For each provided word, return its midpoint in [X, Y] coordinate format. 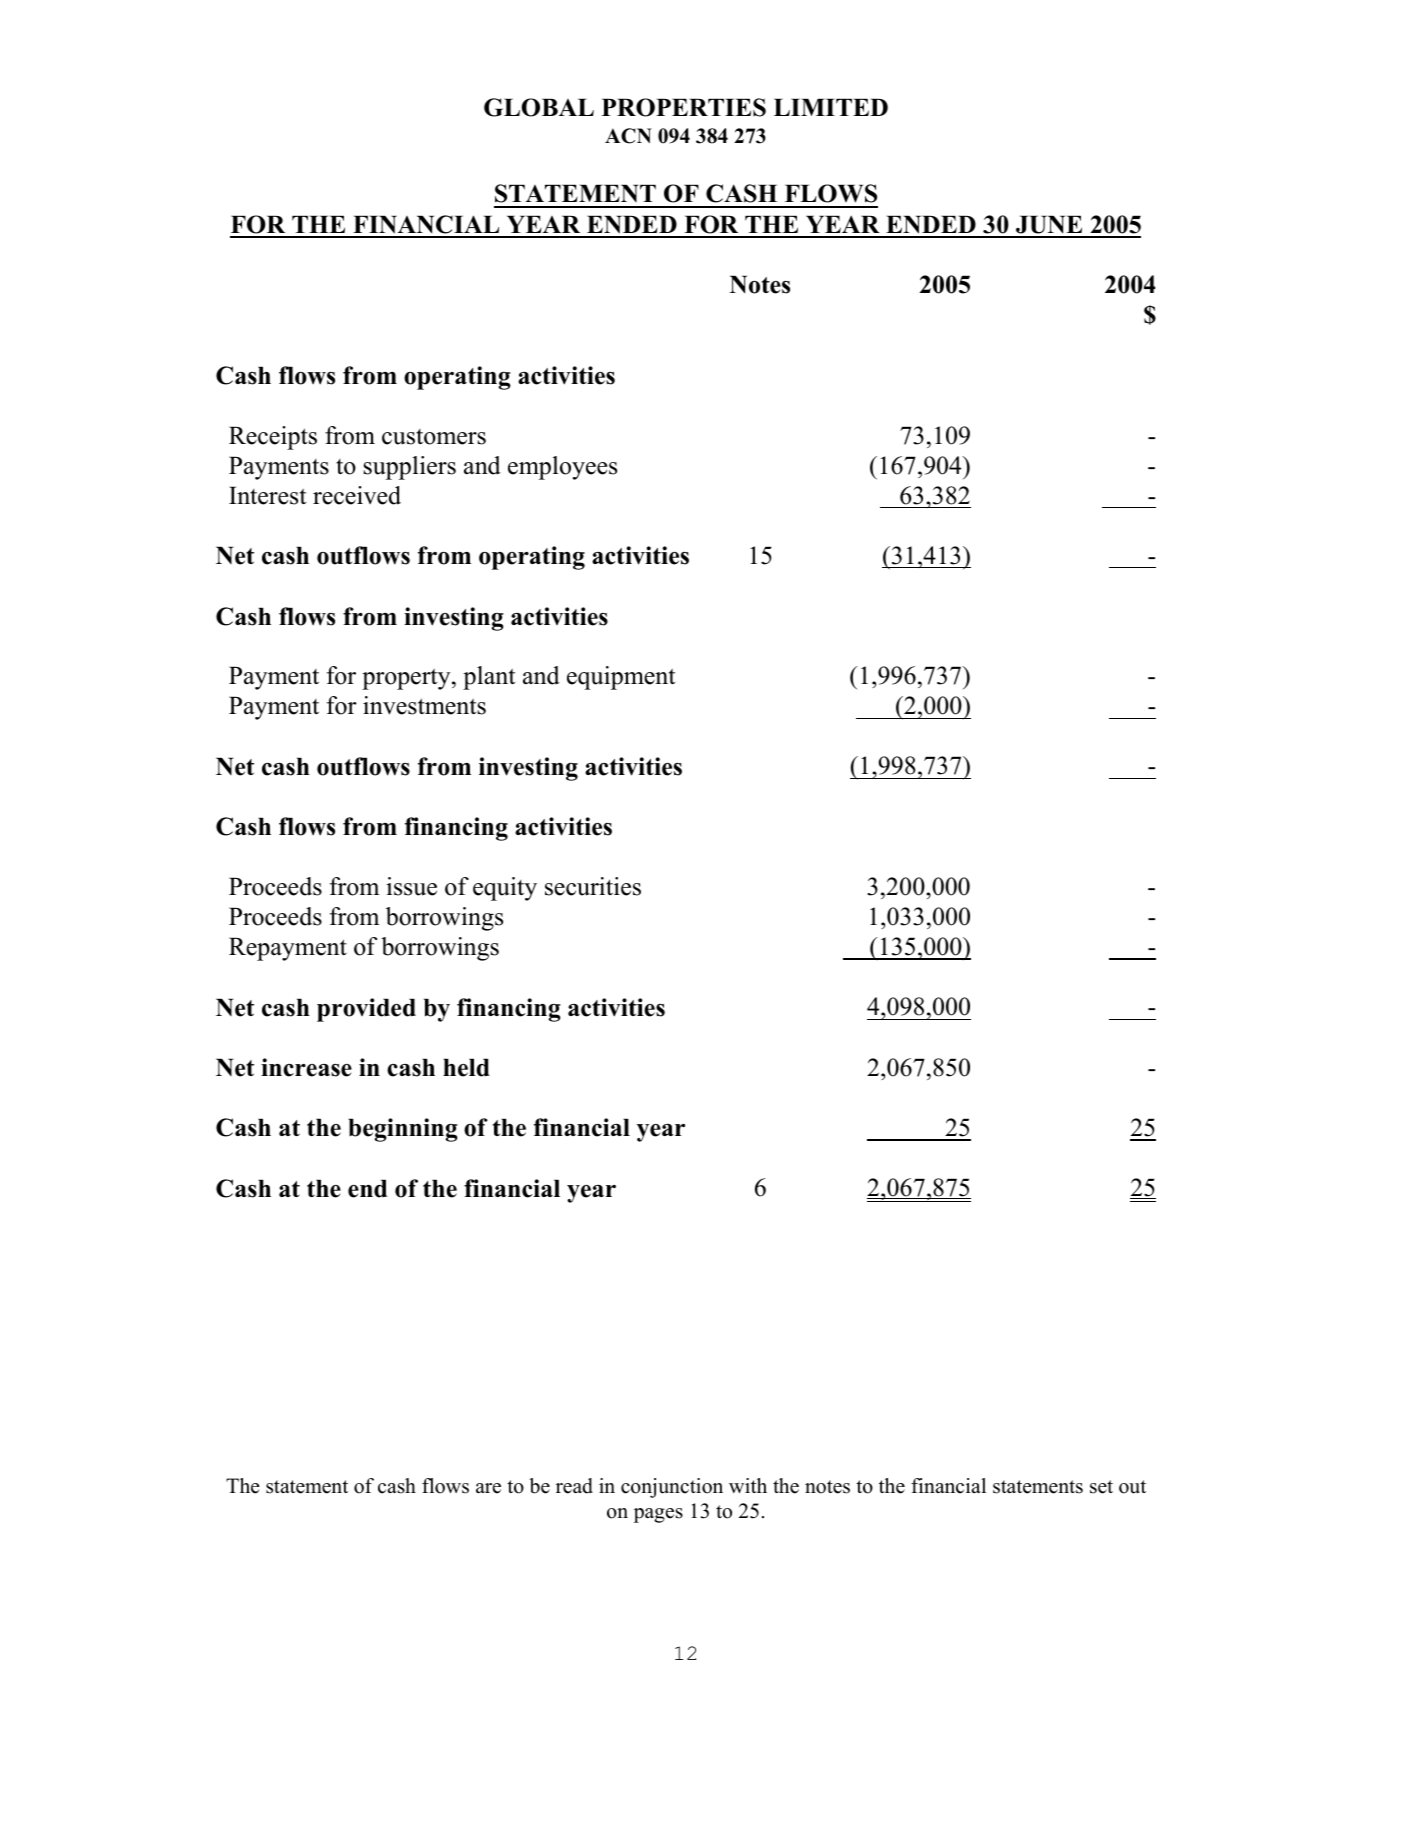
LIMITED [831, 107]
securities [593, 886]
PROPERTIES [684, 107]
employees [562, 468]
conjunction [672, 1488]
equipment [621, 678]
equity [505, 889]
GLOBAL [539, 107]
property [407, 679]
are [488, 1488]
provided [366, 1010]
